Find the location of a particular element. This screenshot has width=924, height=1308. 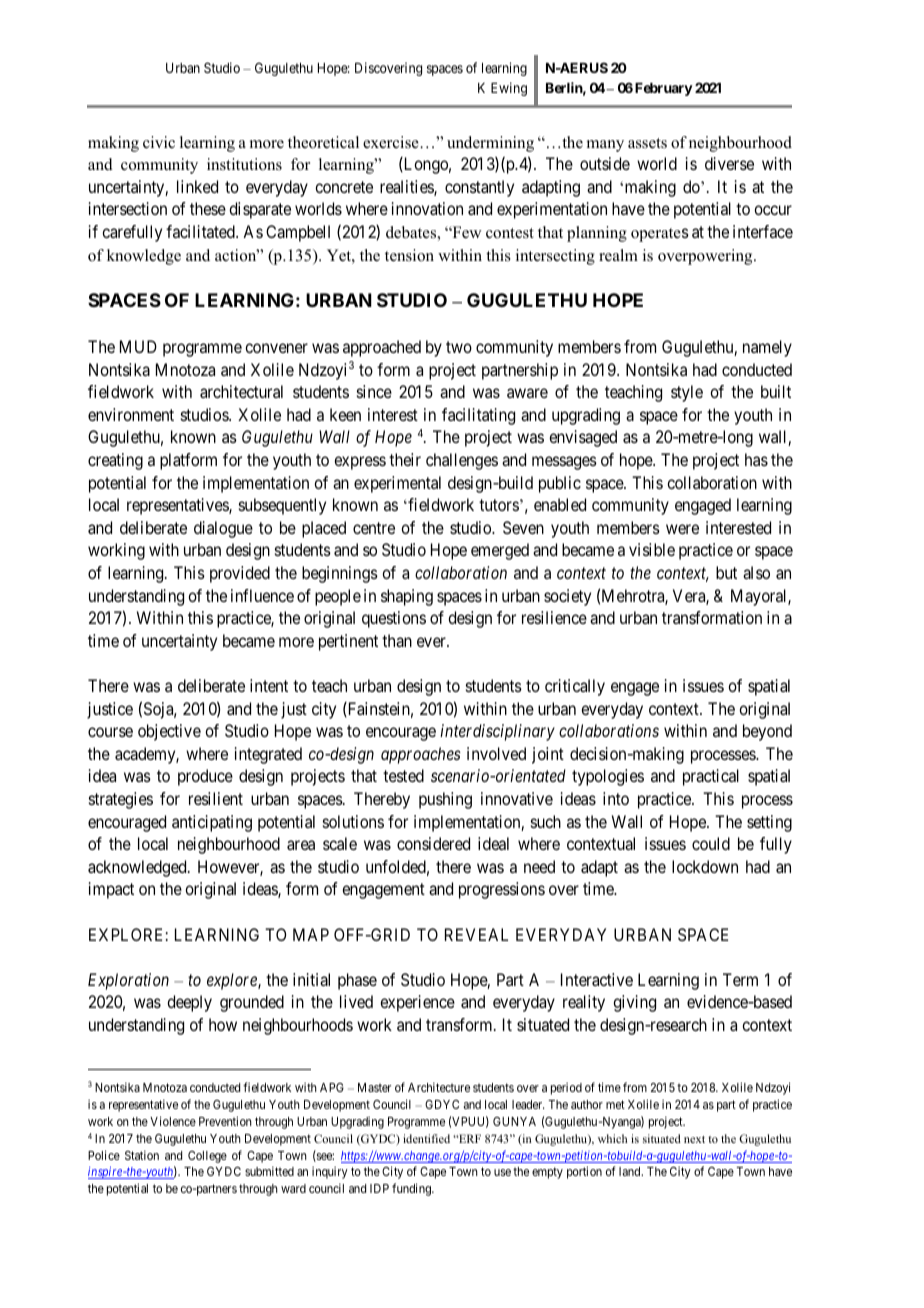

civic is located at coordinates (159, 142).
